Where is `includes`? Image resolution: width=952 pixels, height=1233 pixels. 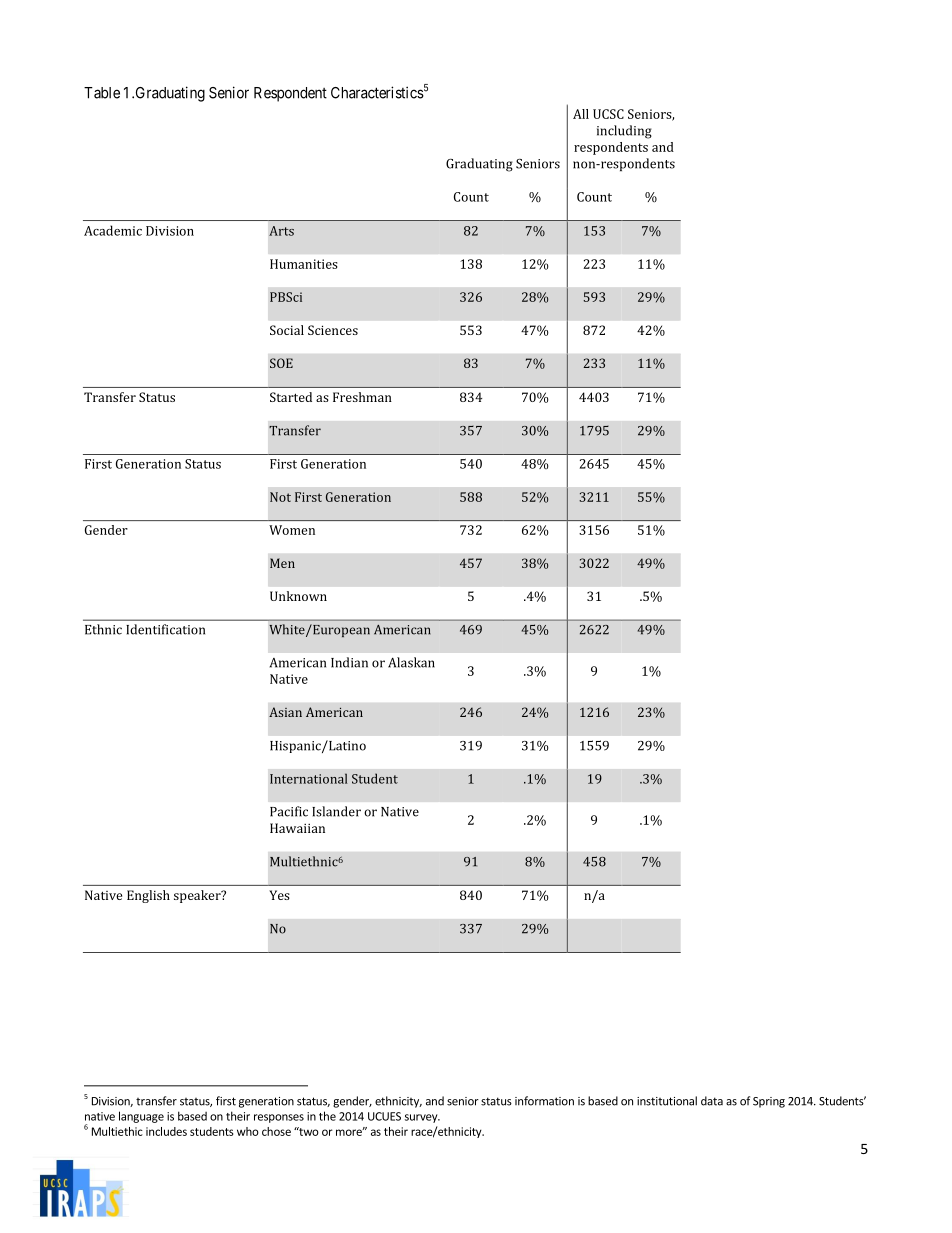 includes is located at coordinates (166, 1131).
